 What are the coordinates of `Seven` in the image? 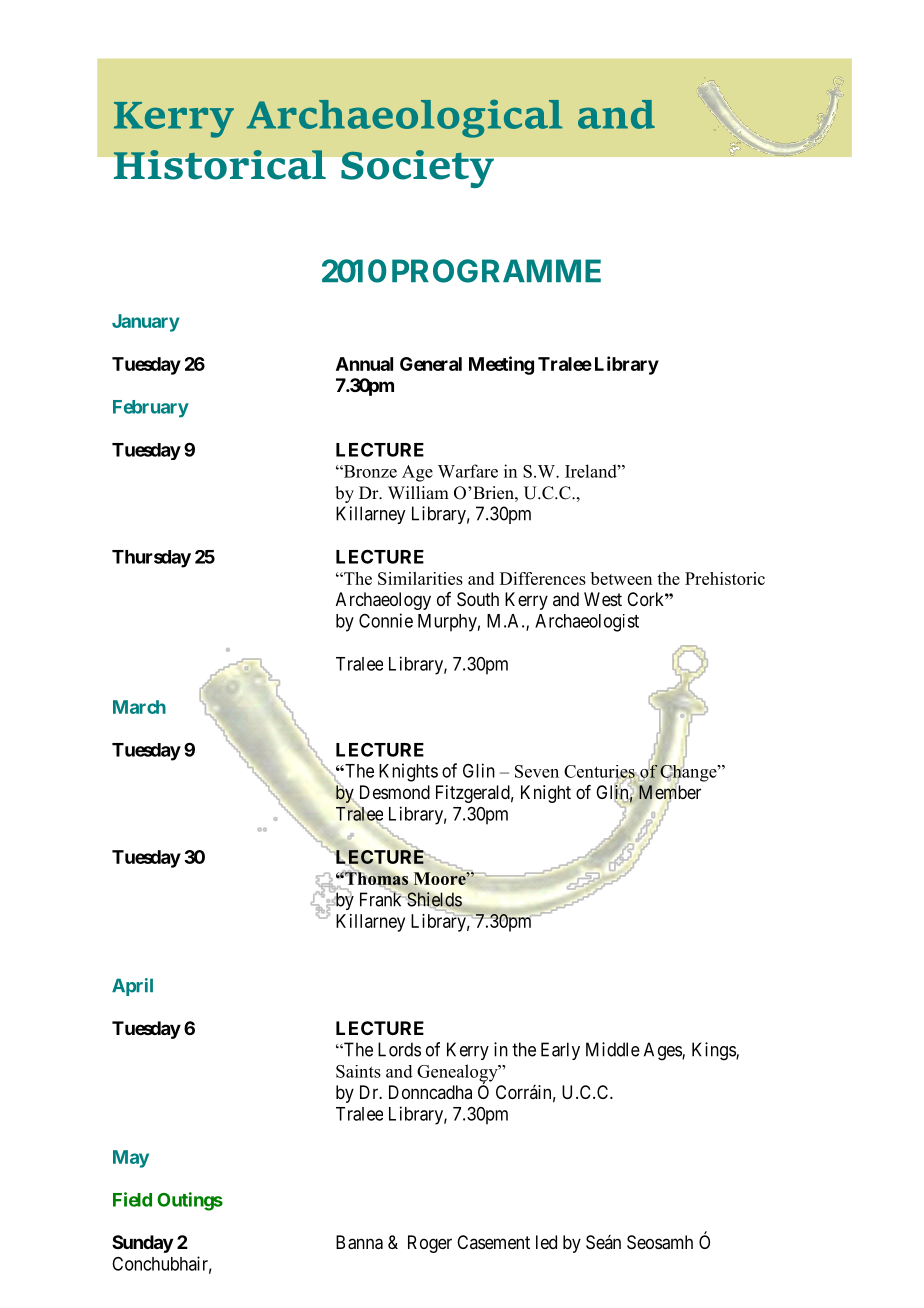 It's located at (537, 771).
